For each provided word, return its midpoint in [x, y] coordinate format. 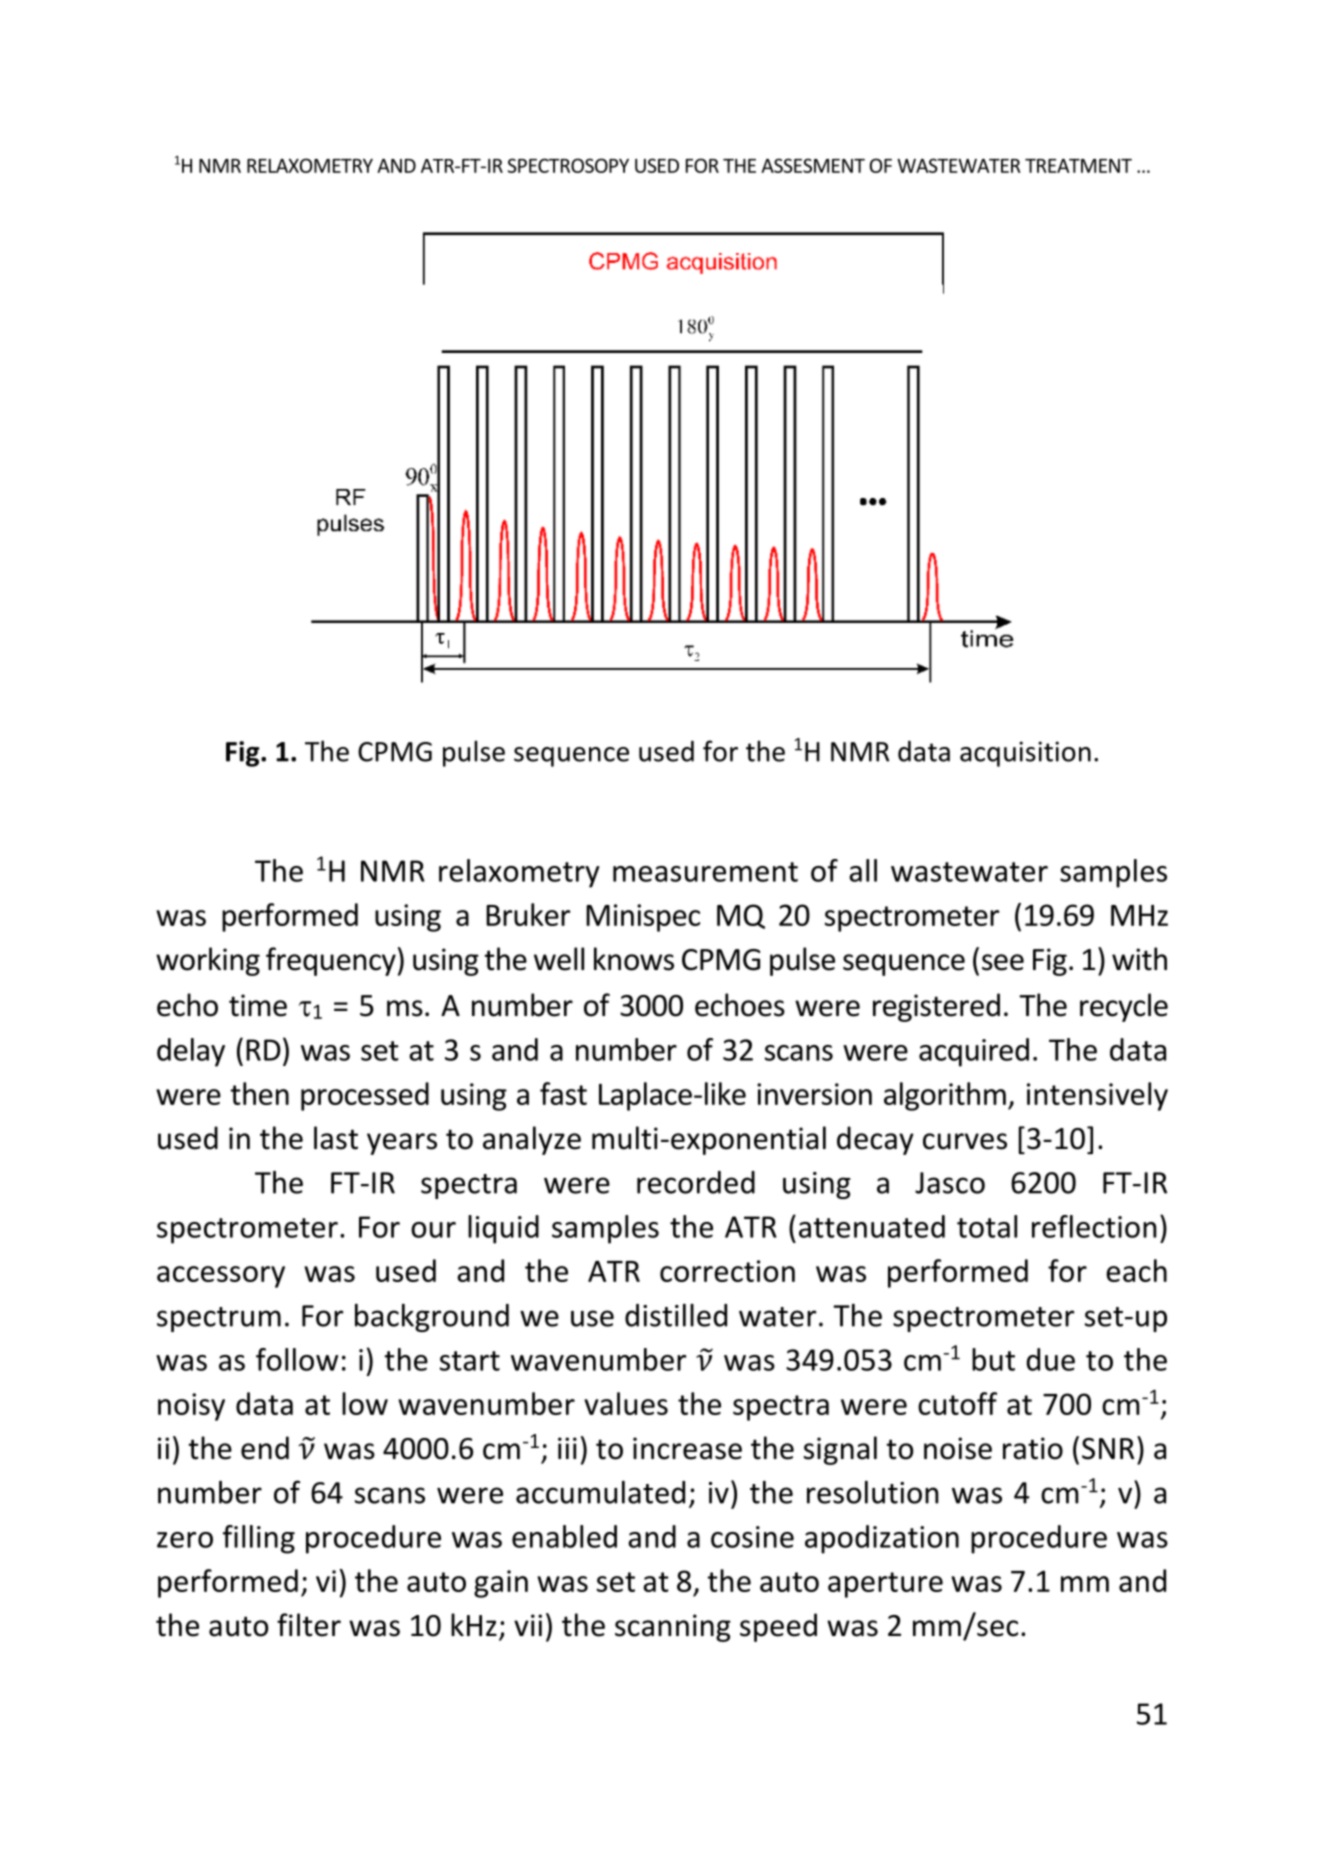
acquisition [1025, 754]
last [336, 1138]
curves [965, 1141]
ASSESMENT [813, 165]
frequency [331, 961]
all [863, 870]
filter [309, 1625]
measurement [705, 872]
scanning [673, 1628]
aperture [885, 1585]
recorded [696, 1182]
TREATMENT [1078, 166]
